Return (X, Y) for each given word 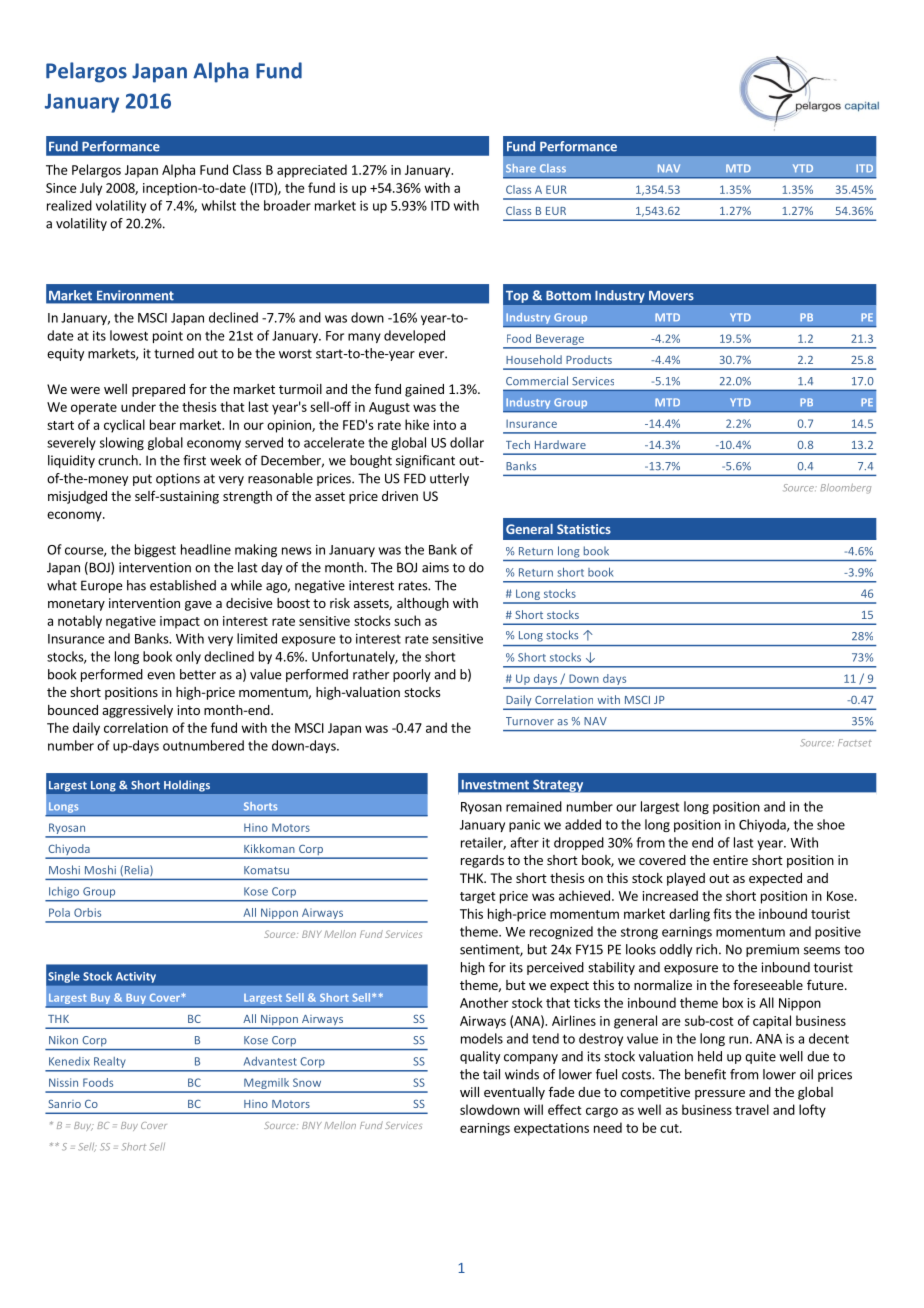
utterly (449, 479)
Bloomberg (845, 488)
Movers (671, 296)
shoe (831, 824)
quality (480, 1057)
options (178, 479)
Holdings (187, 786)
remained (534, 806)
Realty (109, 1062)
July (91, 189)
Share (521, 168)
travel (752, 1109)
